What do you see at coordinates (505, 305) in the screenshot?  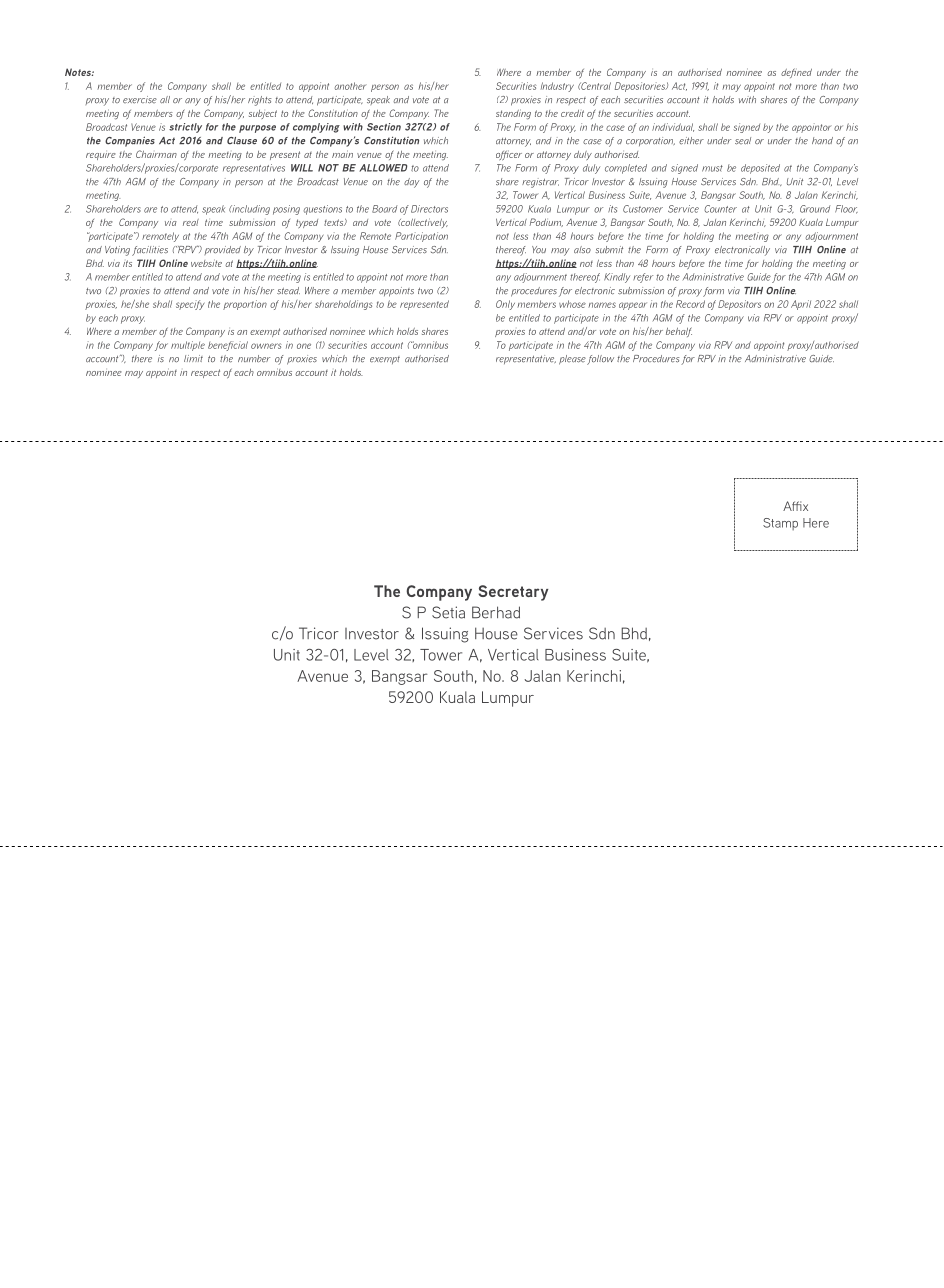 I see `Only` at bounding box center [505, 305].
